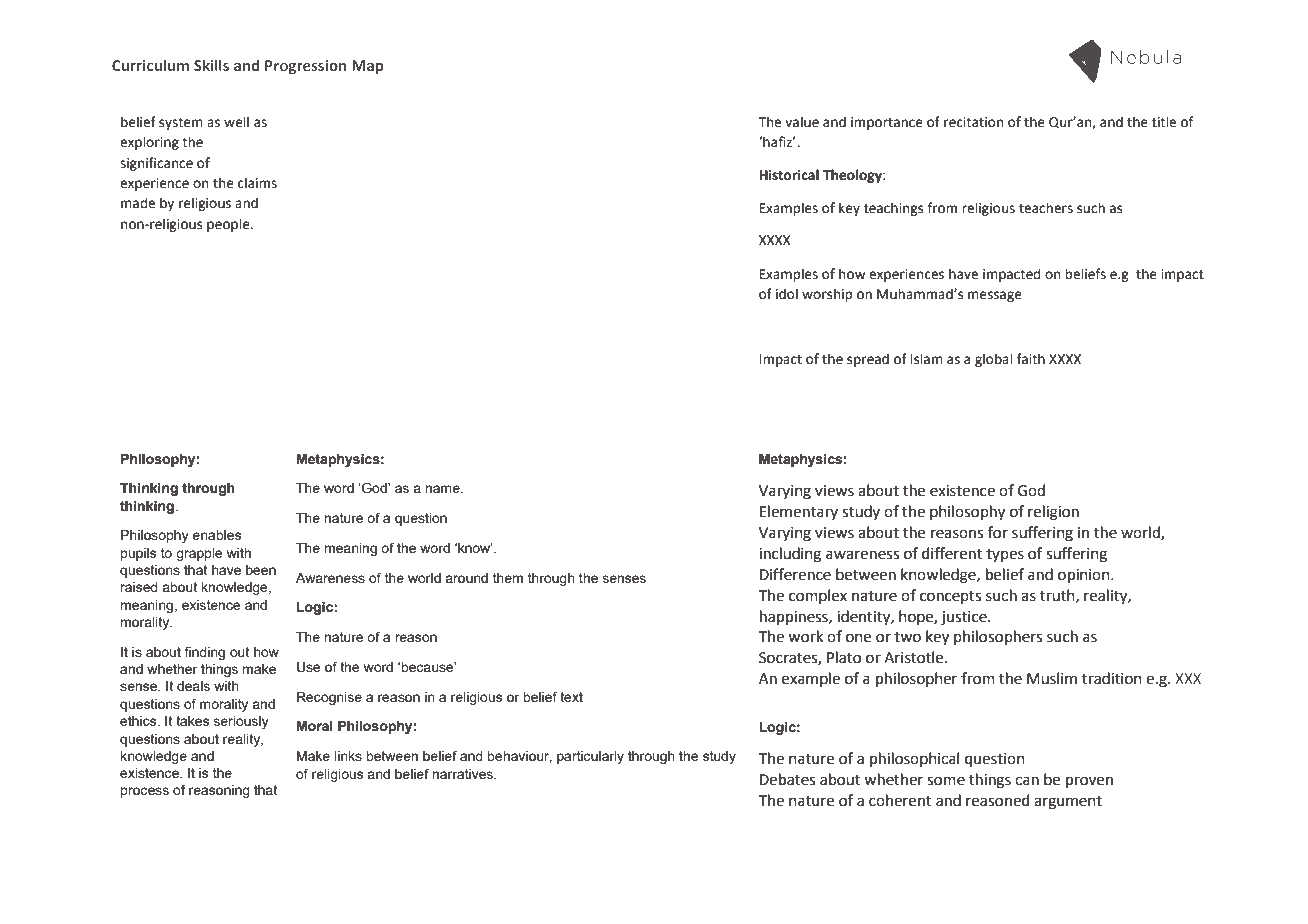 The width and height of the screenshot is (1308, 924). What do you see at coordinates (1005, 555) in the screenshot?
I see `types` at bounding box center [1005, 555].
